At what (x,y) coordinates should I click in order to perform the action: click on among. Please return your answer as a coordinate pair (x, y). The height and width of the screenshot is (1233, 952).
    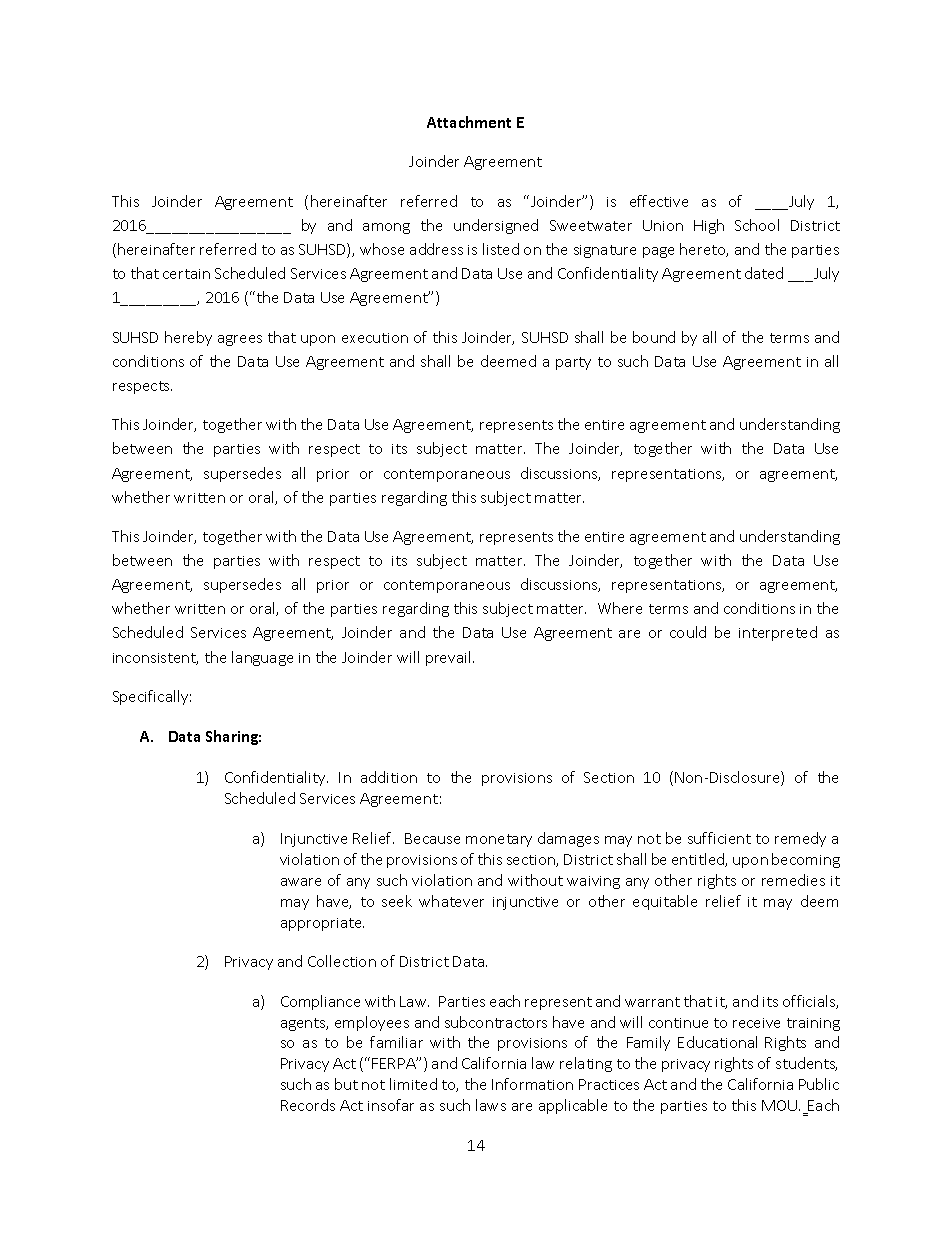
    Looking at the image, I should click on (386, 228).
